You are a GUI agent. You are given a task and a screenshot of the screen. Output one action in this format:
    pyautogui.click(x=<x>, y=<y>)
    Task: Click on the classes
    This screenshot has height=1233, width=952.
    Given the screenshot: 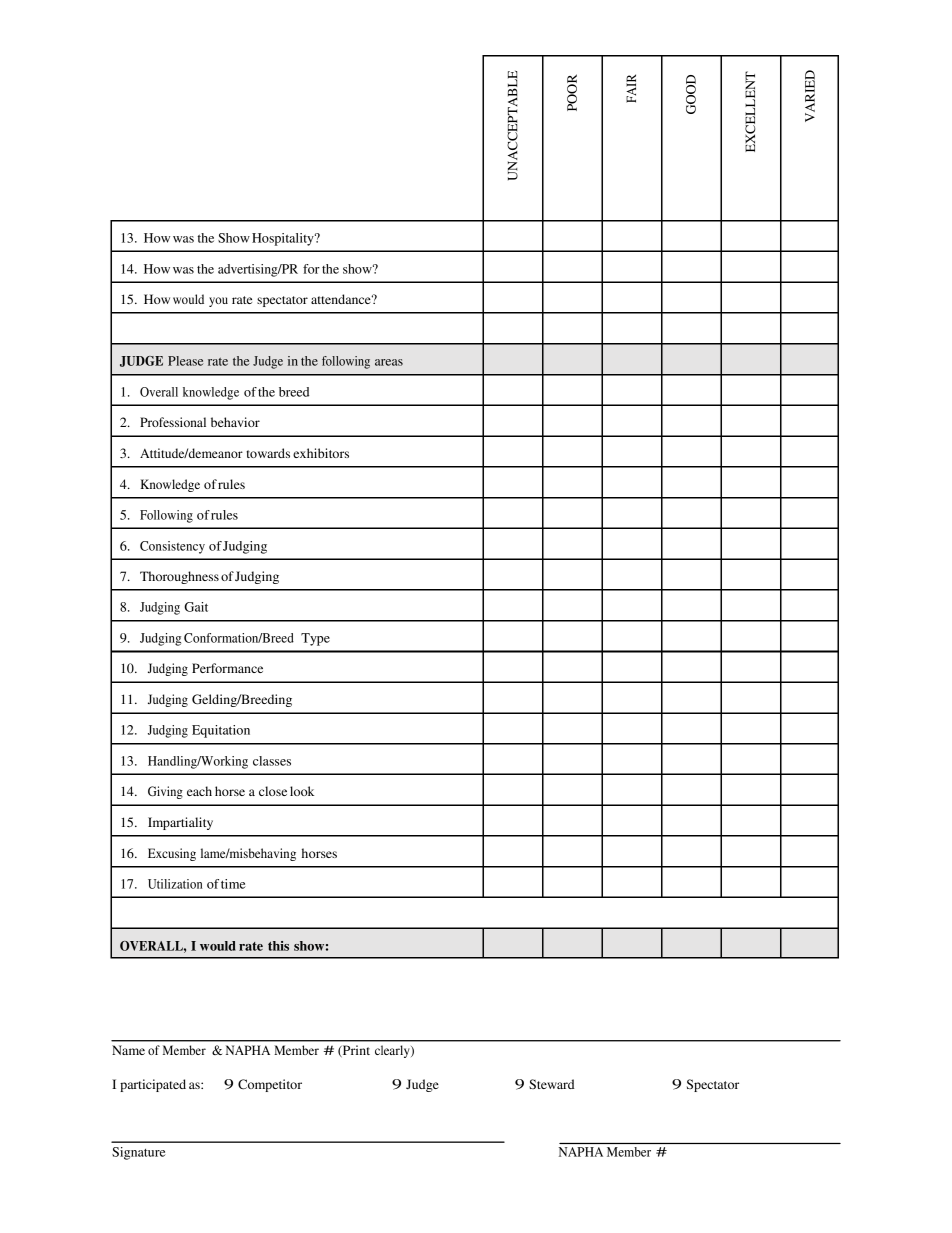 What is the action you would take?
    pyautogui.click(x=272, y=761)
